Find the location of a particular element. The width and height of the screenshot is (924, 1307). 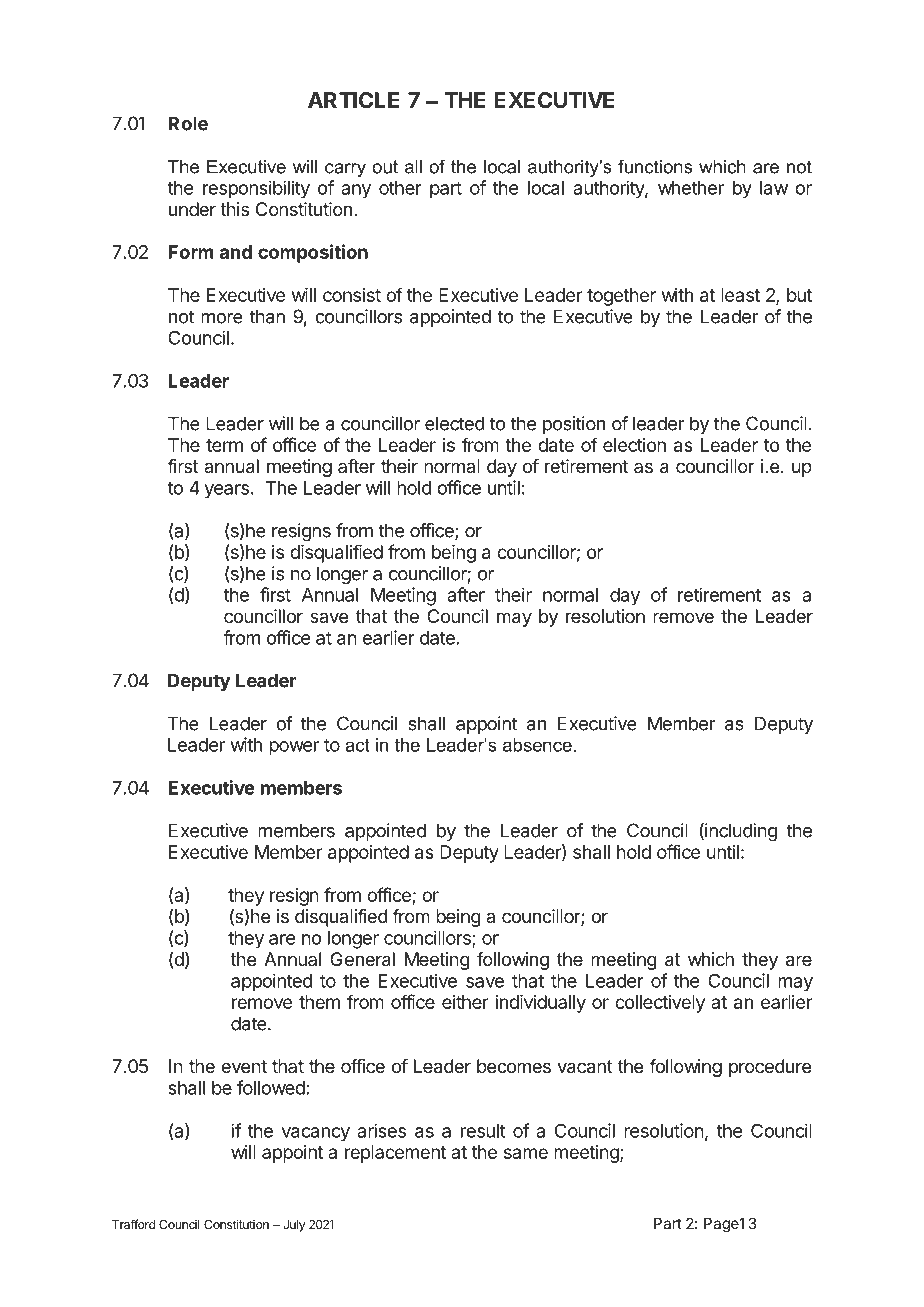

them is located at coordinates (319, 1002).
